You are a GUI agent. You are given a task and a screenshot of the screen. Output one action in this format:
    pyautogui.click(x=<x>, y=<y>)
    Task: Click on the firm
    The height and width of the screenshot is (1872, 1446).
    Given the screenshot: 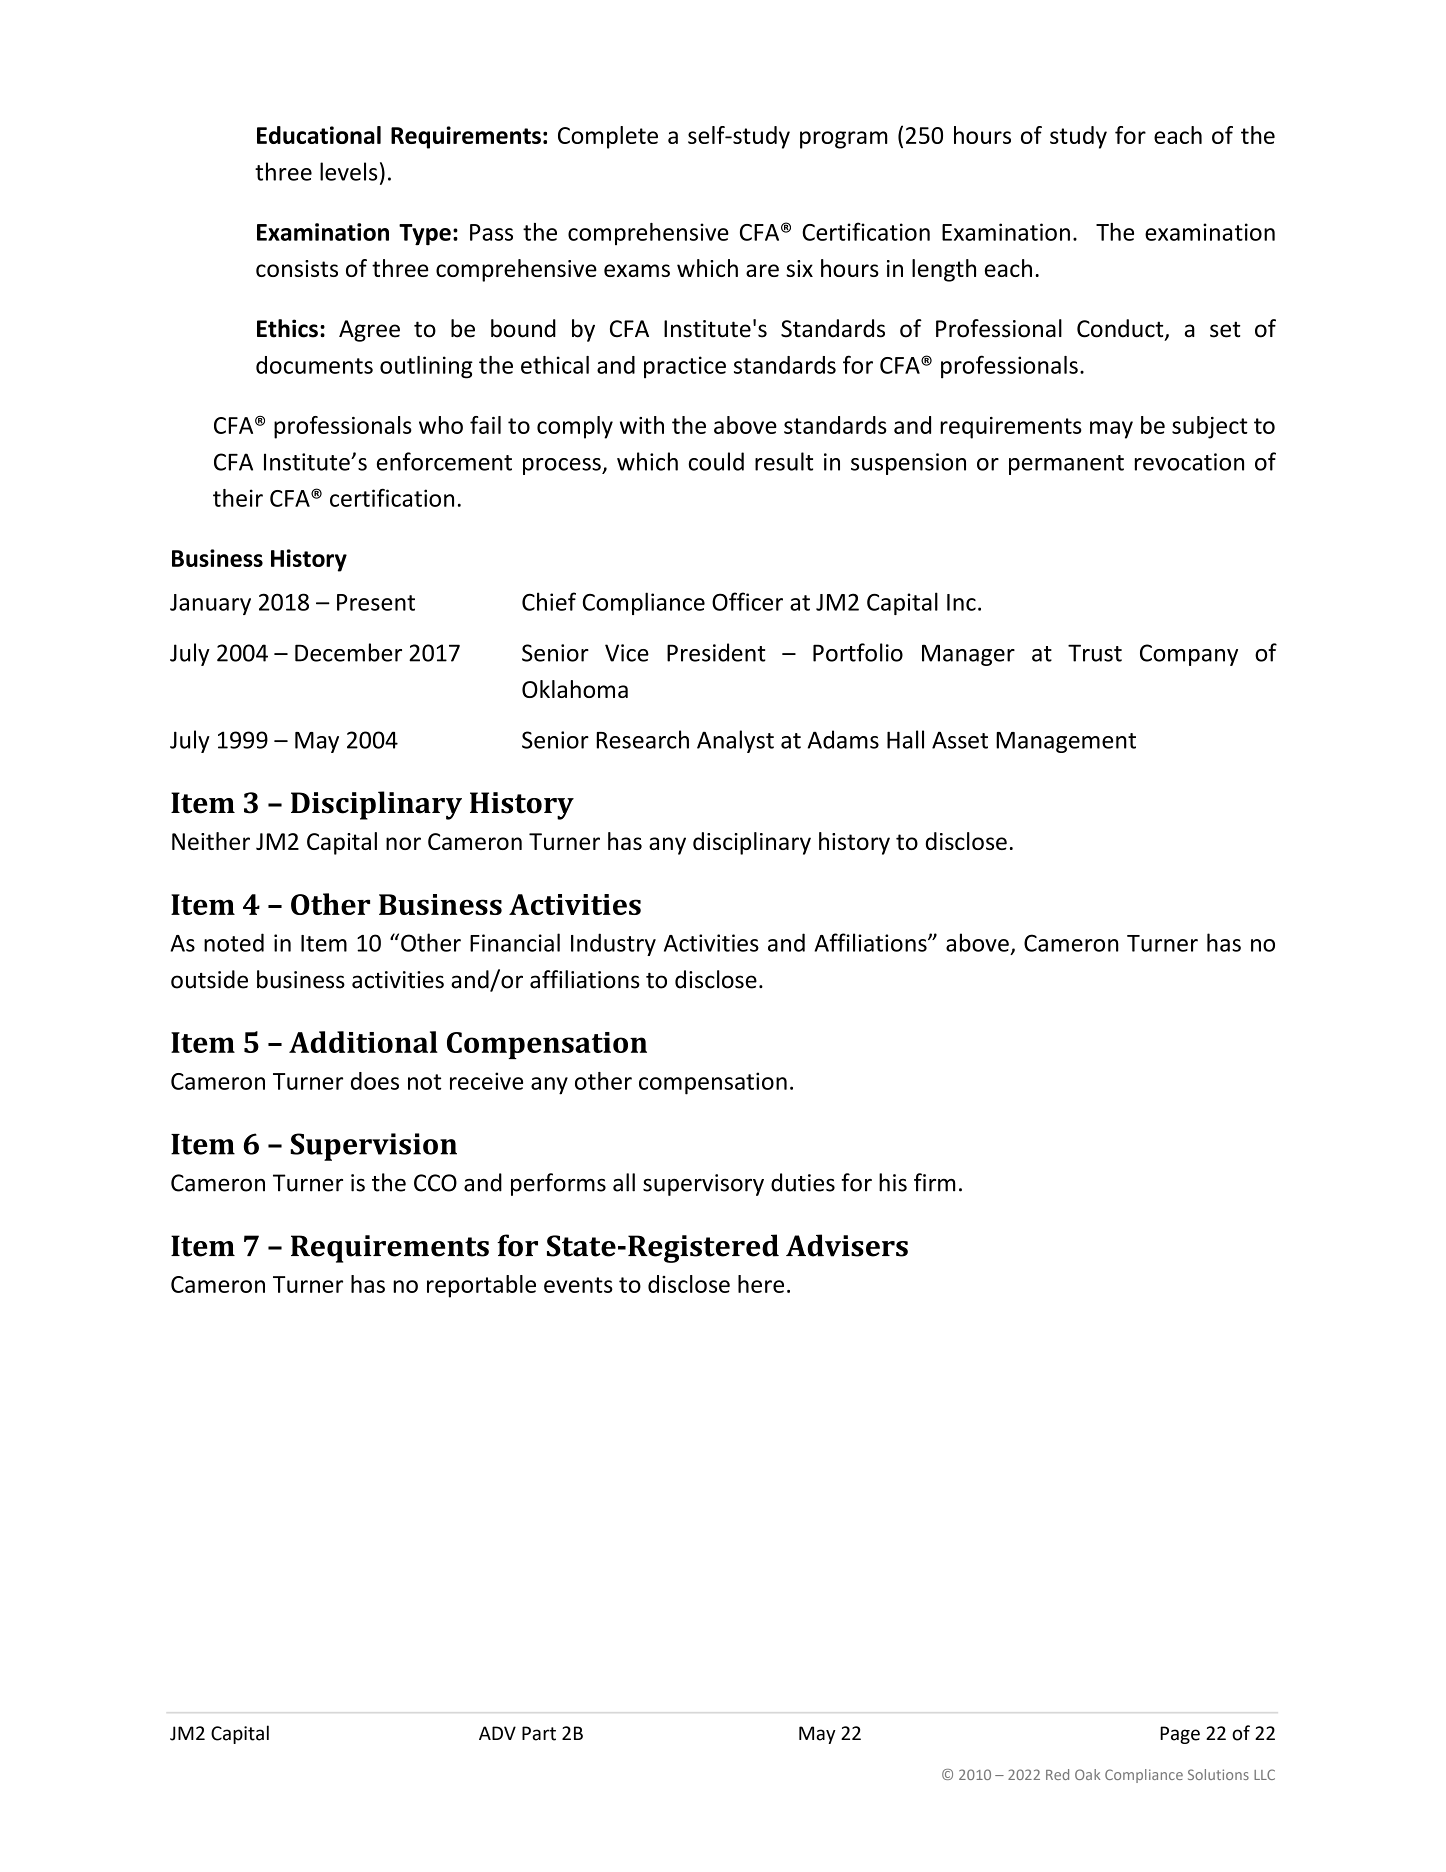 What is the action you would take?
    pyautogui.click(x=935, y=1182)
